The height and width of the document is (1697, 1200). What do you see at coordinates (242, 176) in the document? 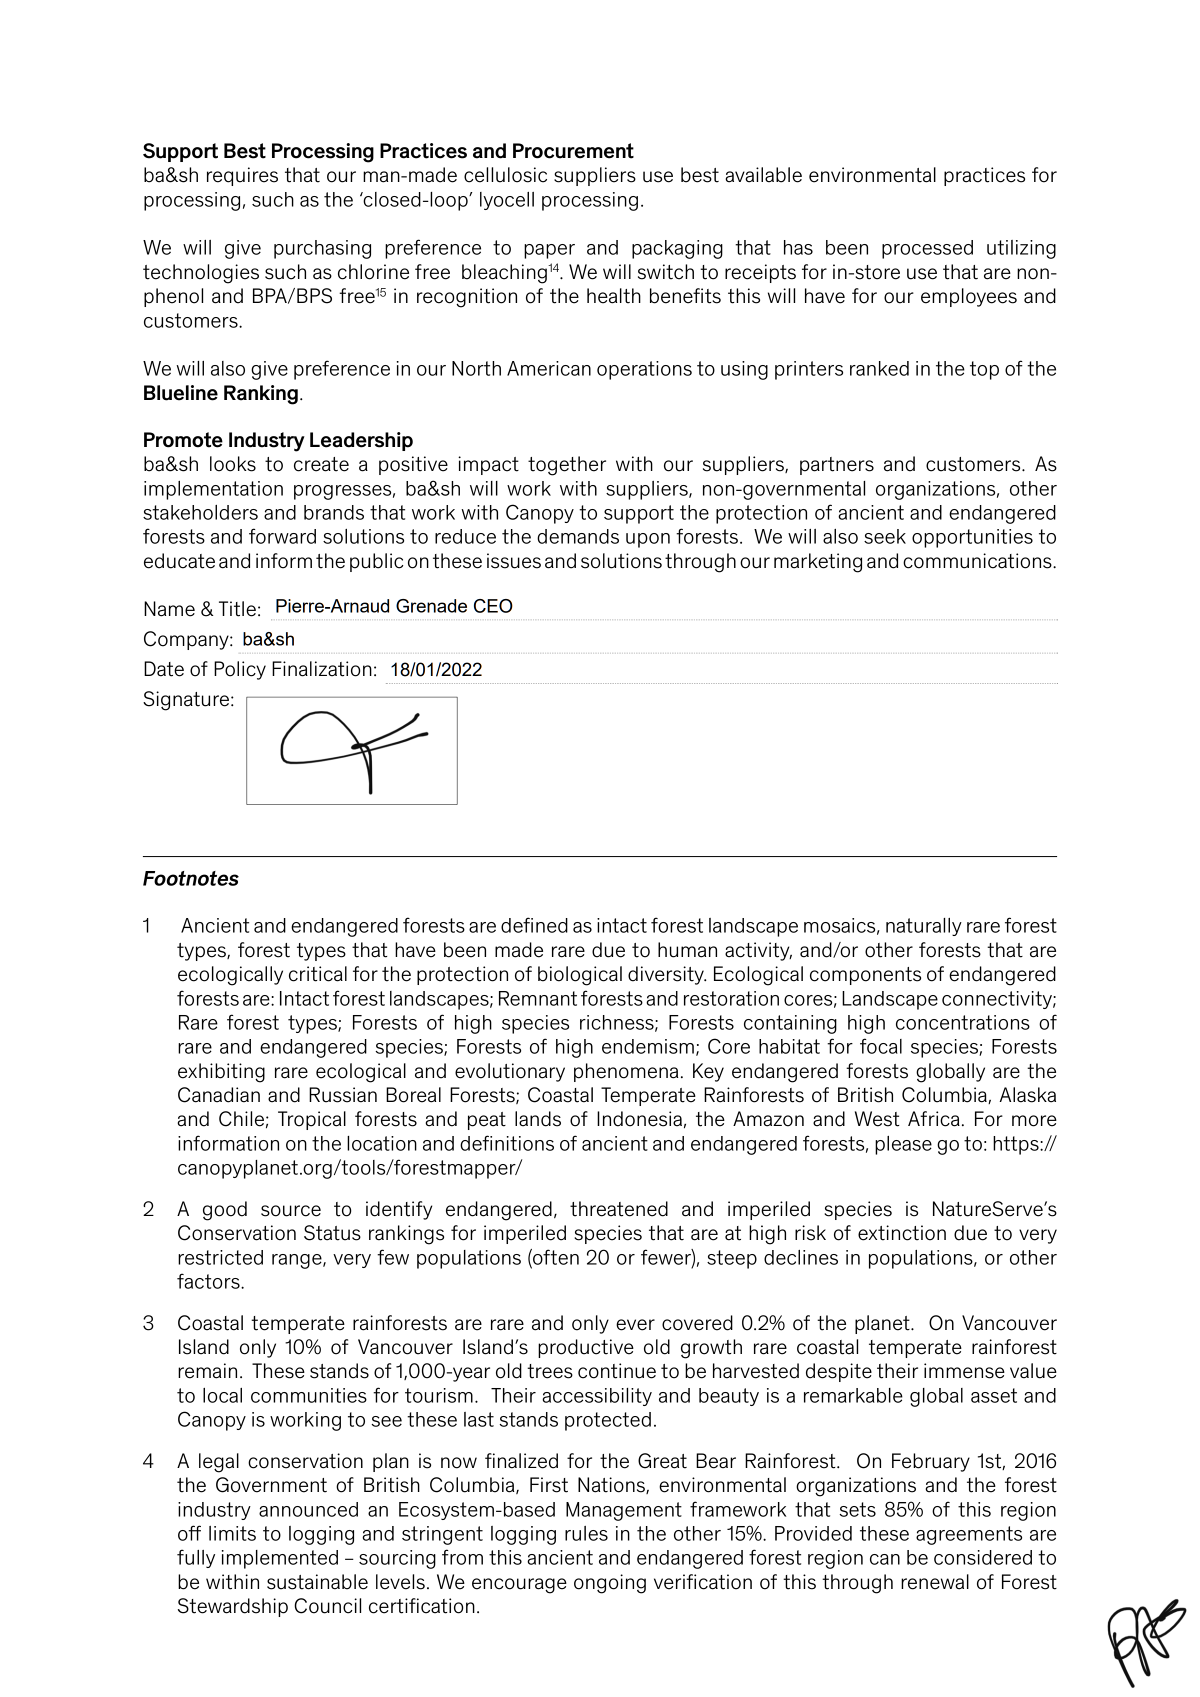
I see `requires` at bounding box center [242, 176].
